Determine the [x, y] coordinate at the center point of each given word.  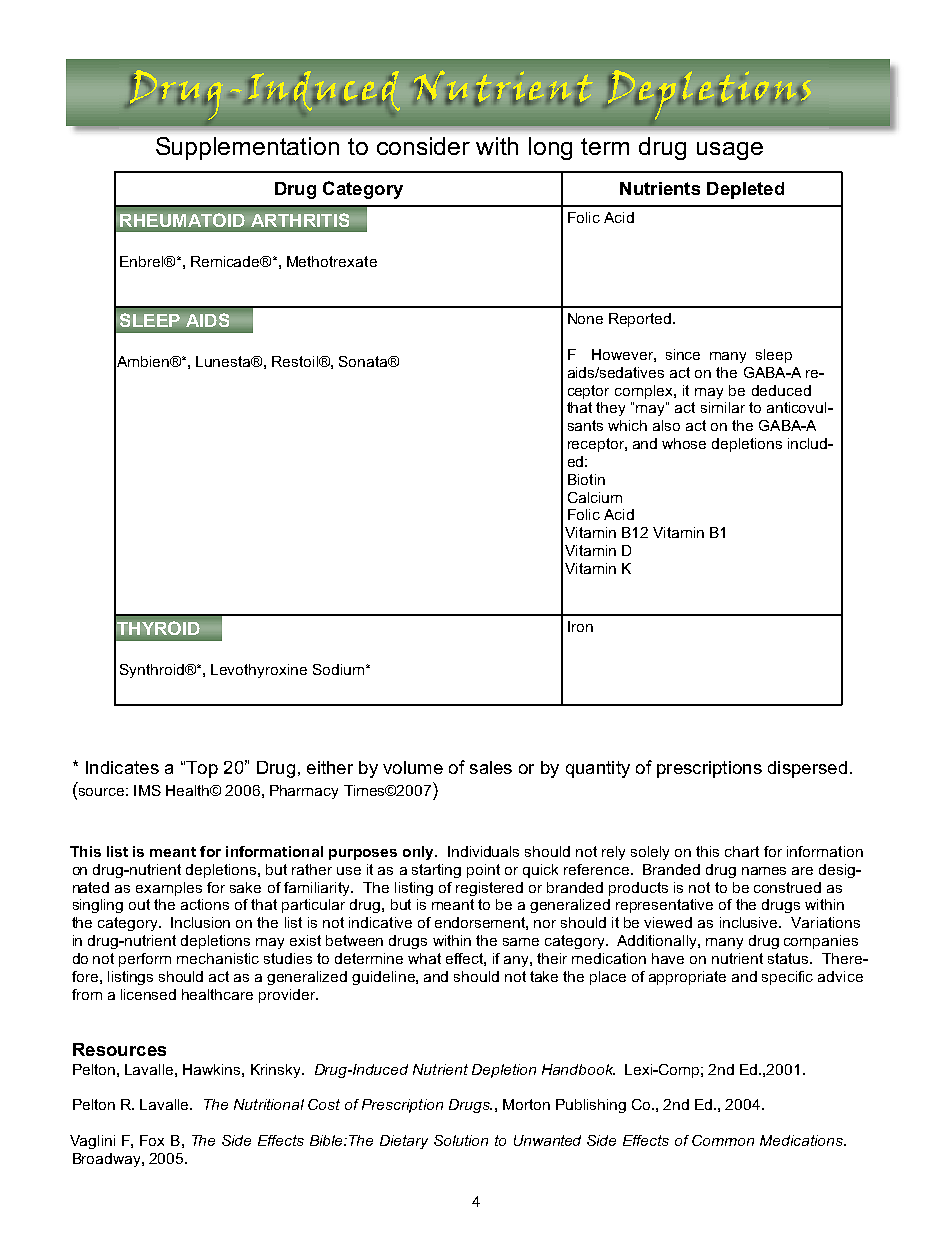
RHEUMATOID [182, 220]
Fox [152, 1140]
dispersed [807, 769]
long [550, 148]
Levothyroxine [259, 671]
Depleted [745, 190]
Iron [580, 626]
